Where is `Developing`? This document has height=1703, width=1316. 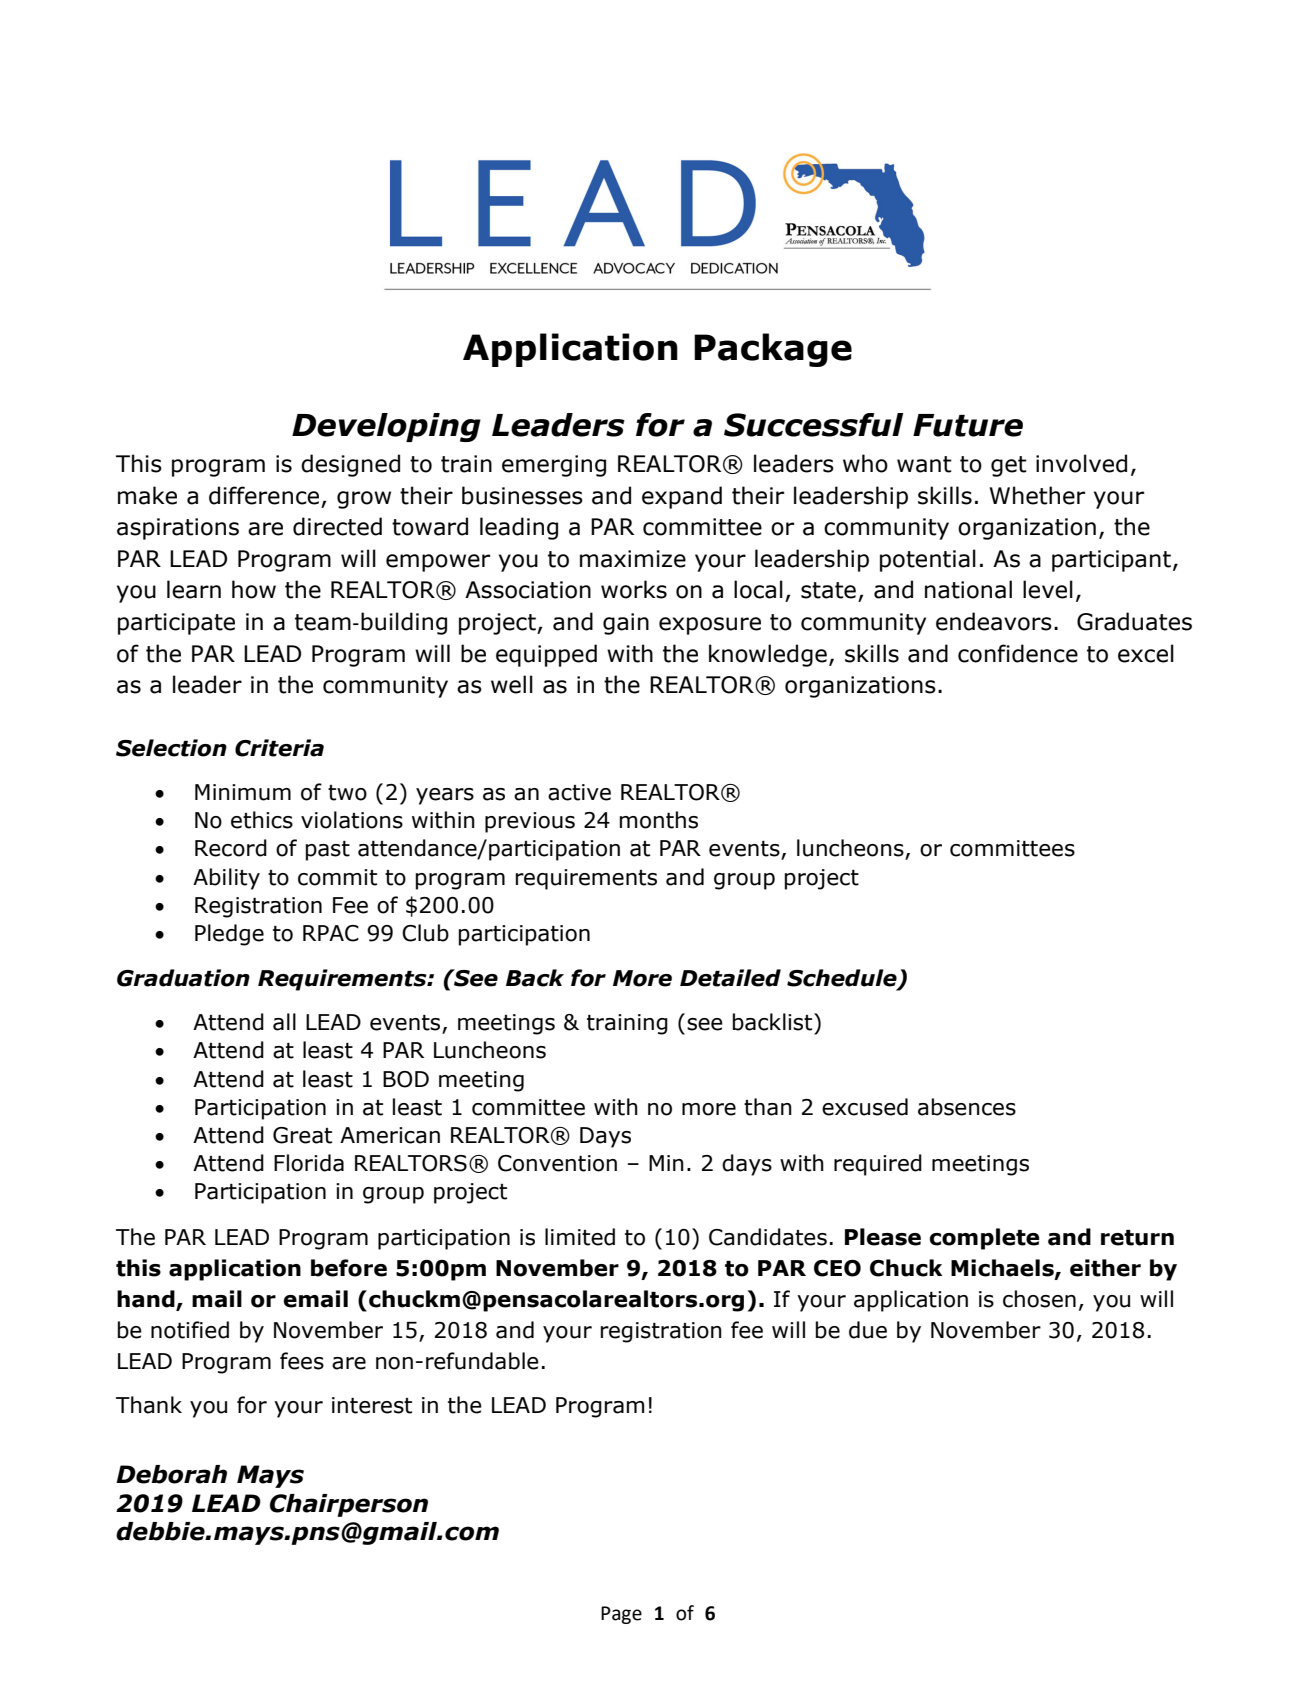
Developing is located at coordinates (386, 427).
